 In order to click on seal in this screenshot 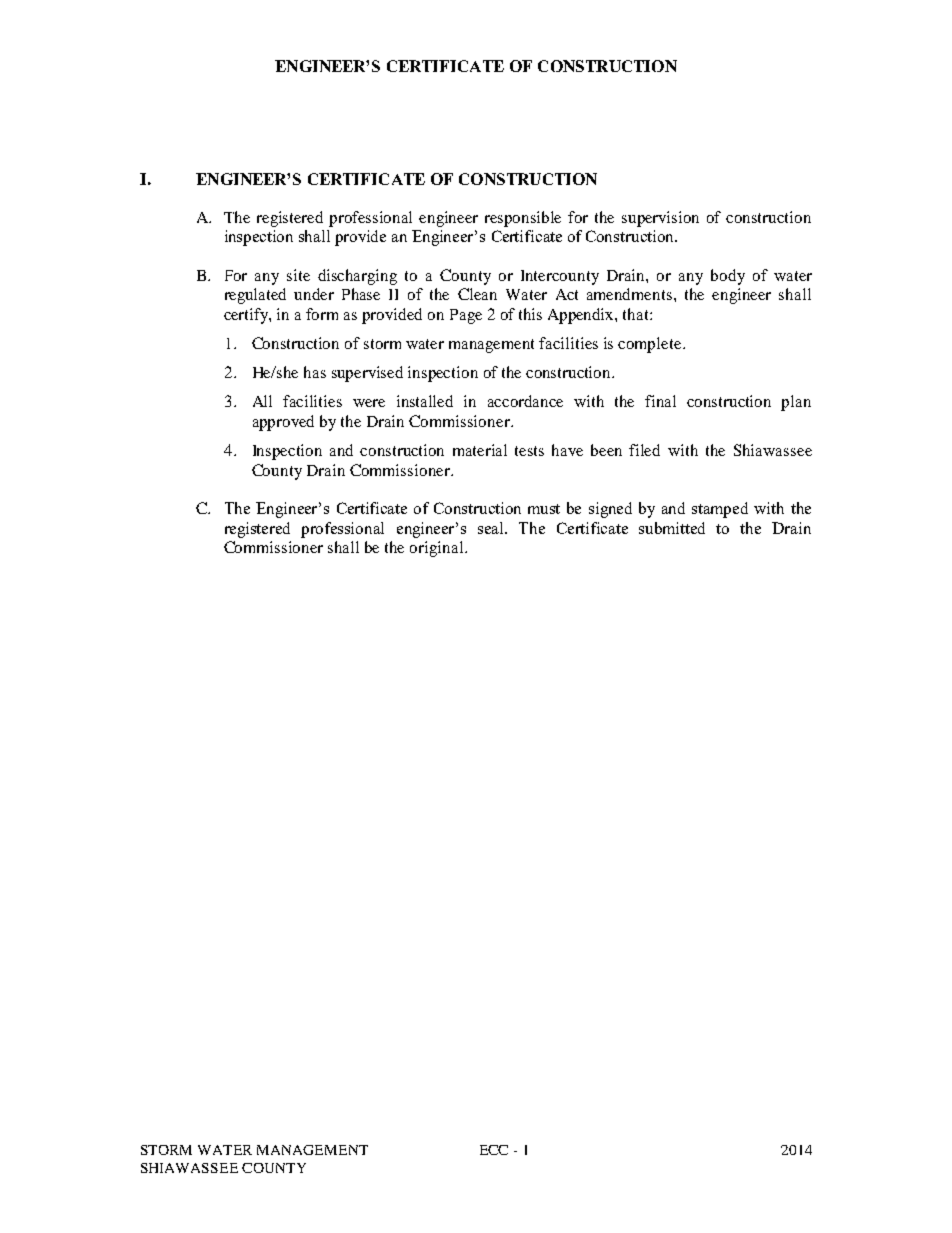, I will do `click(492, 528)`.
